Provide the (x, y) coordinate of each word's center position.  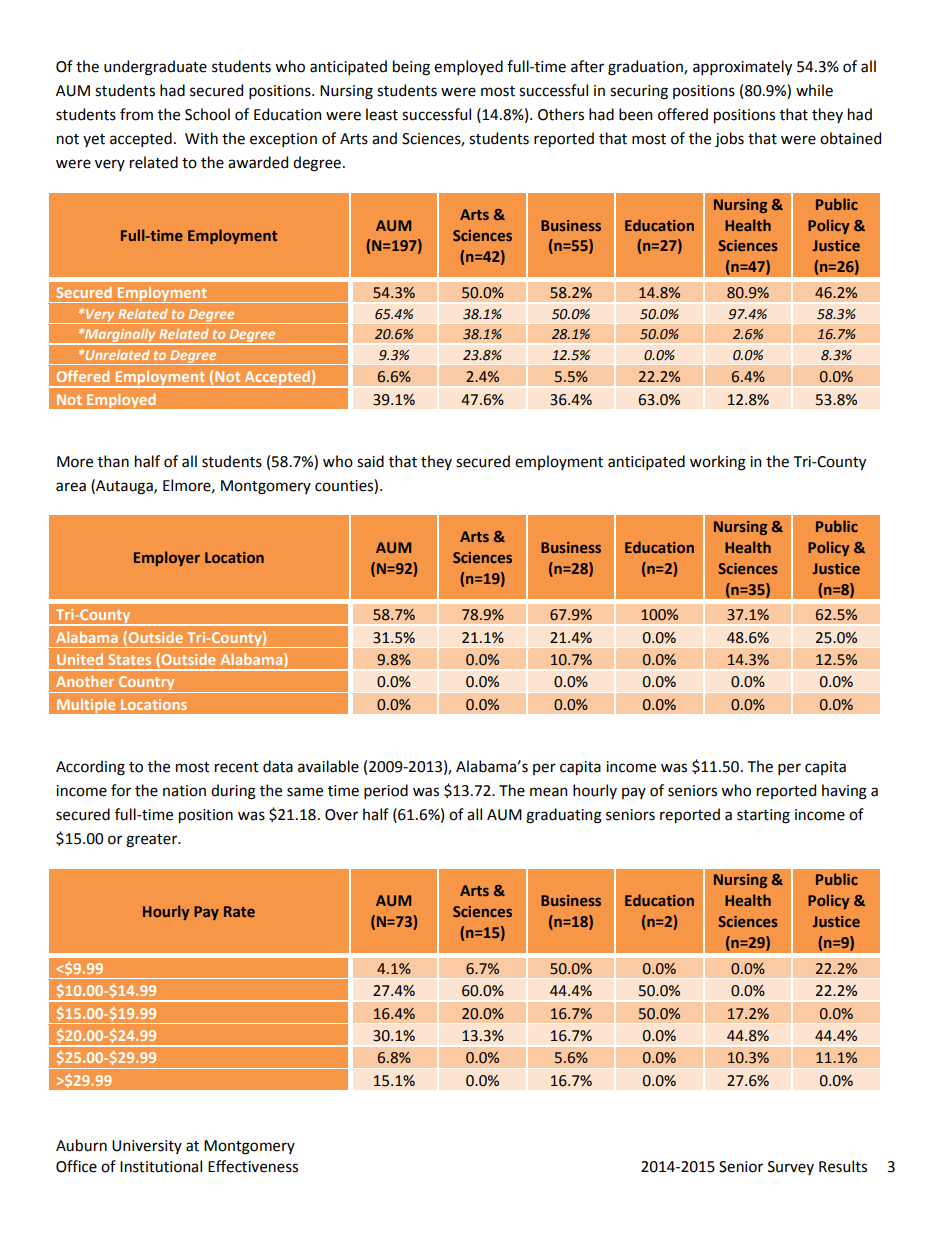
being (411, 68)
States (129, 659)
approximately (742, 67)
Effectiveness (253, 1166)
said (370, 461)
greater (153, 841)
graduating (564, 816)
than (113, 461)
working (718, 463)
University (147, 1147)
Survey (791, 1168)
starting (763, 816)
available (328, 766)
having (844, 792)
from (136, 114)
